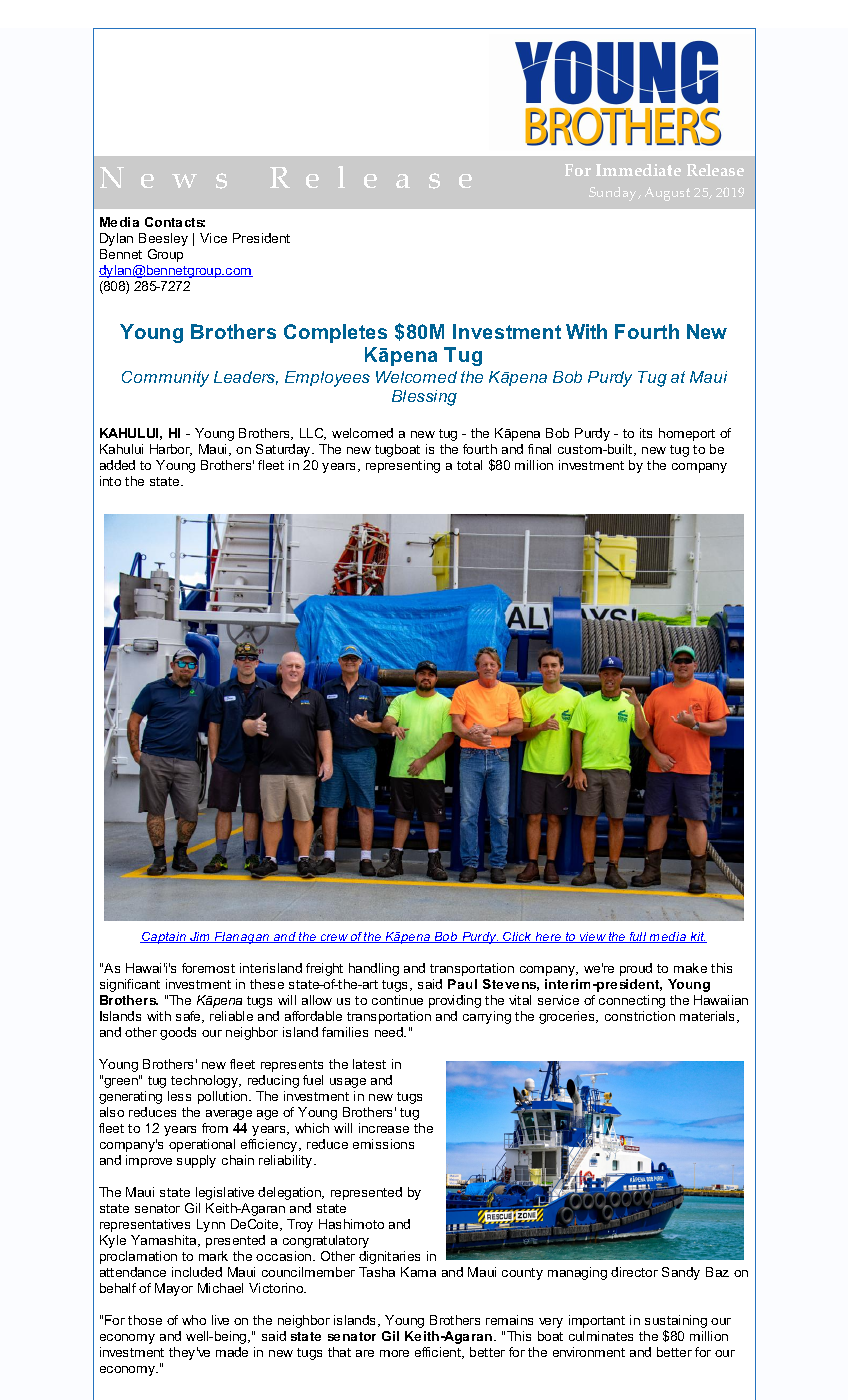  What do you see at coordinates (194, 1320) in the page?
I see `who` at bounding box center [194, 1320].
